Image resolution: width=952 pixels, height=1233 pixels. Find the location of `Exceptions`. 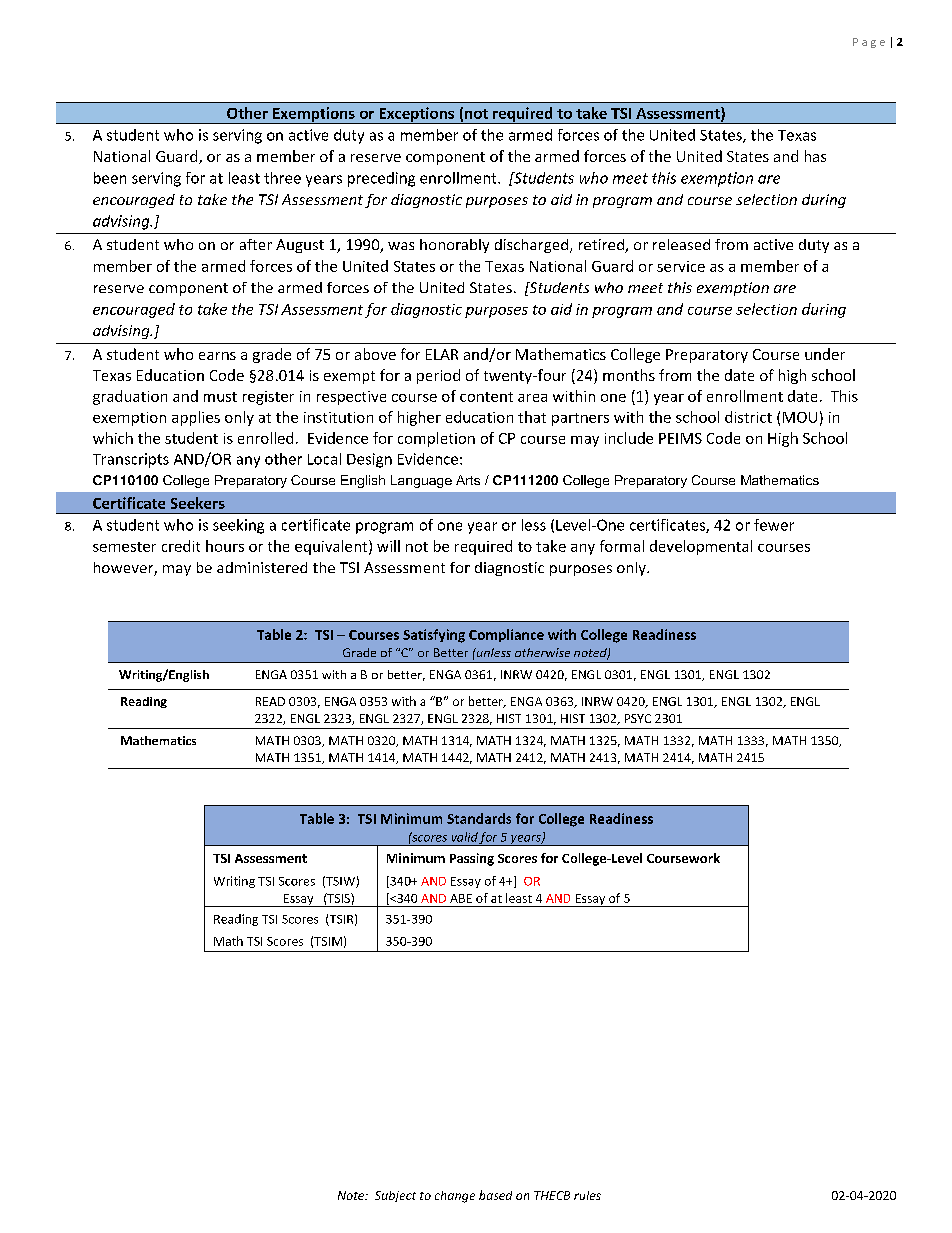

Exceptions is located at coordinates (417, 115).
